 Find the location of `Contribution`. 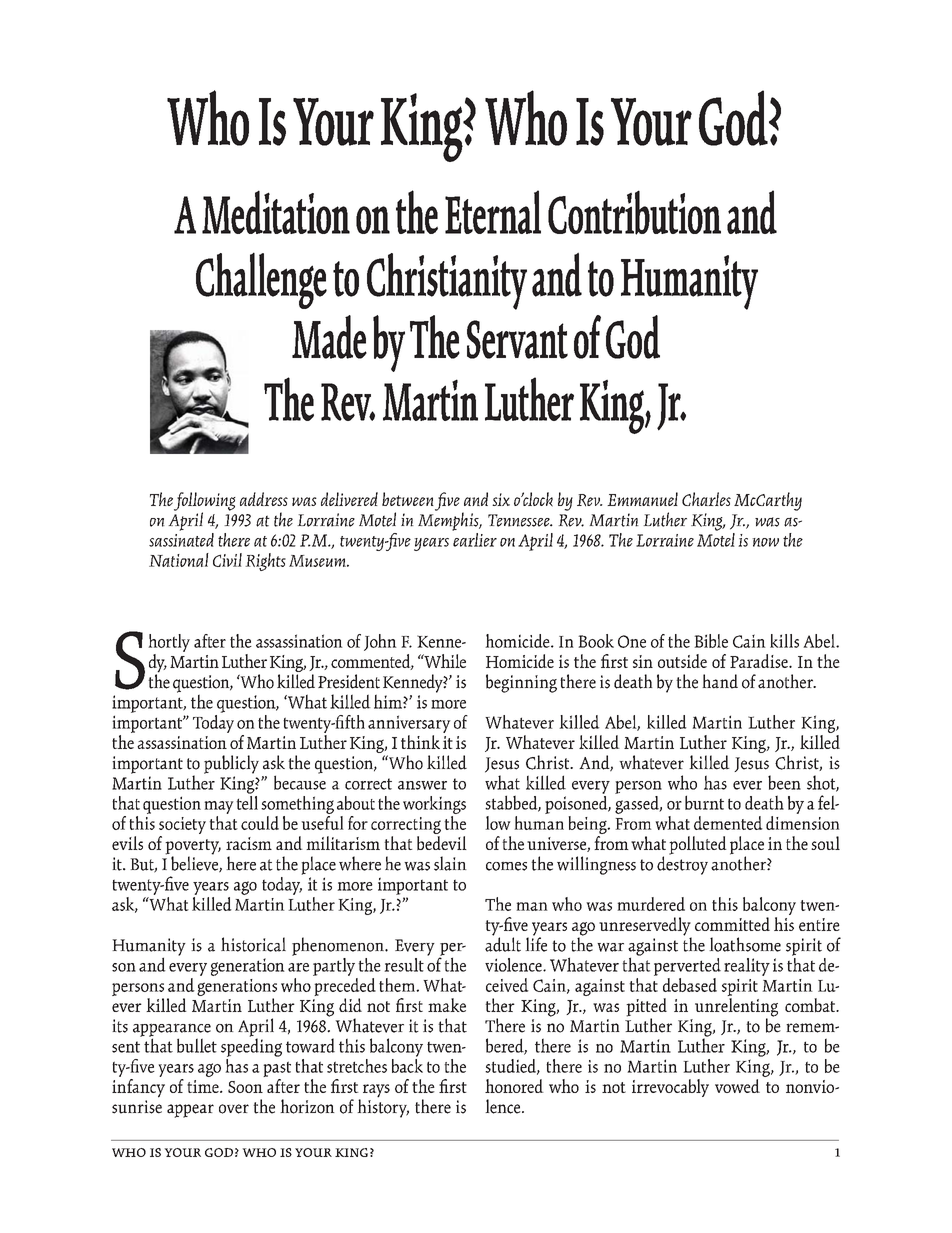

Contribution is located at coordinates (634, 212).
